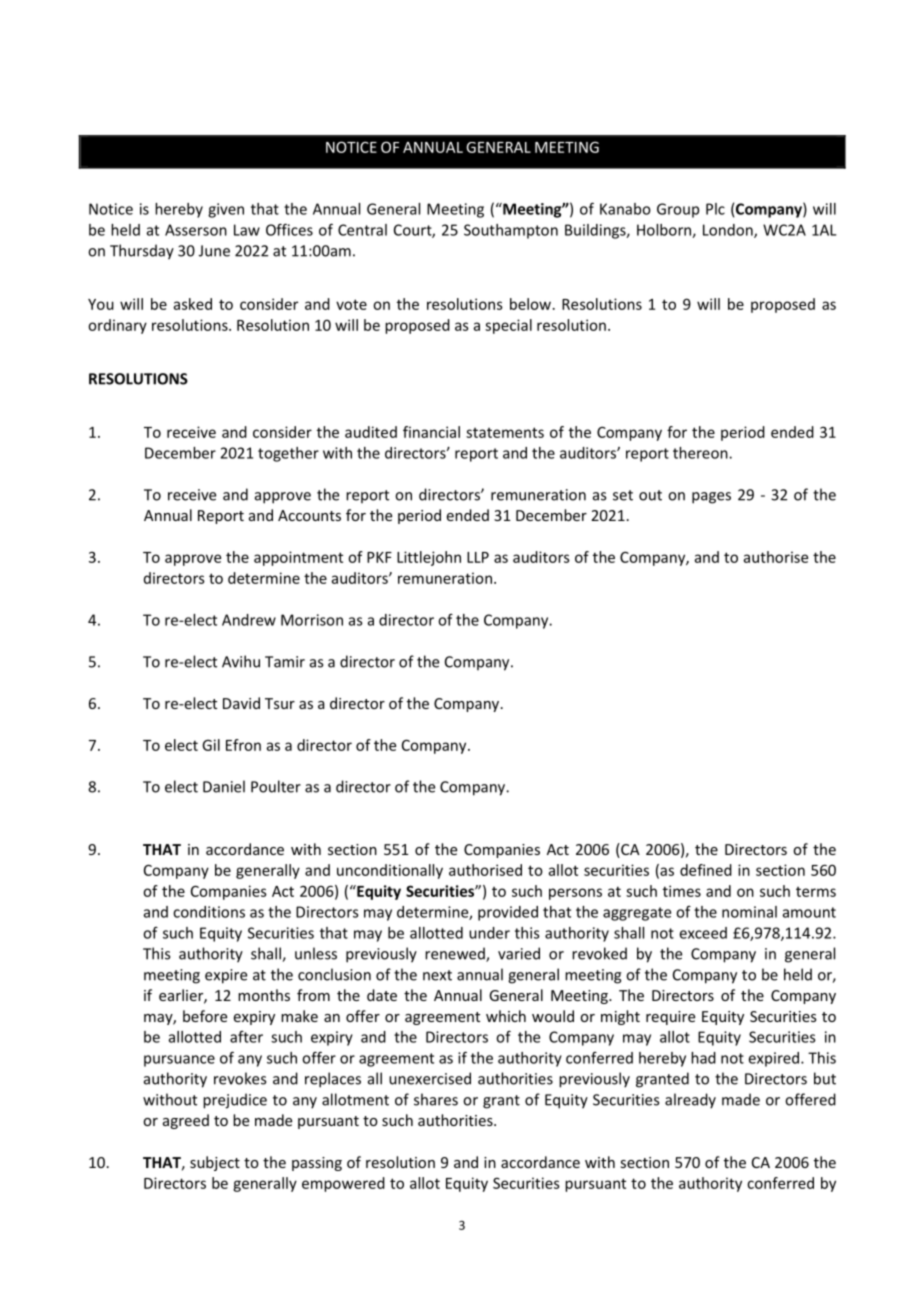 The image size is (924, 1308). I want to click on June, so click(214, 251).
